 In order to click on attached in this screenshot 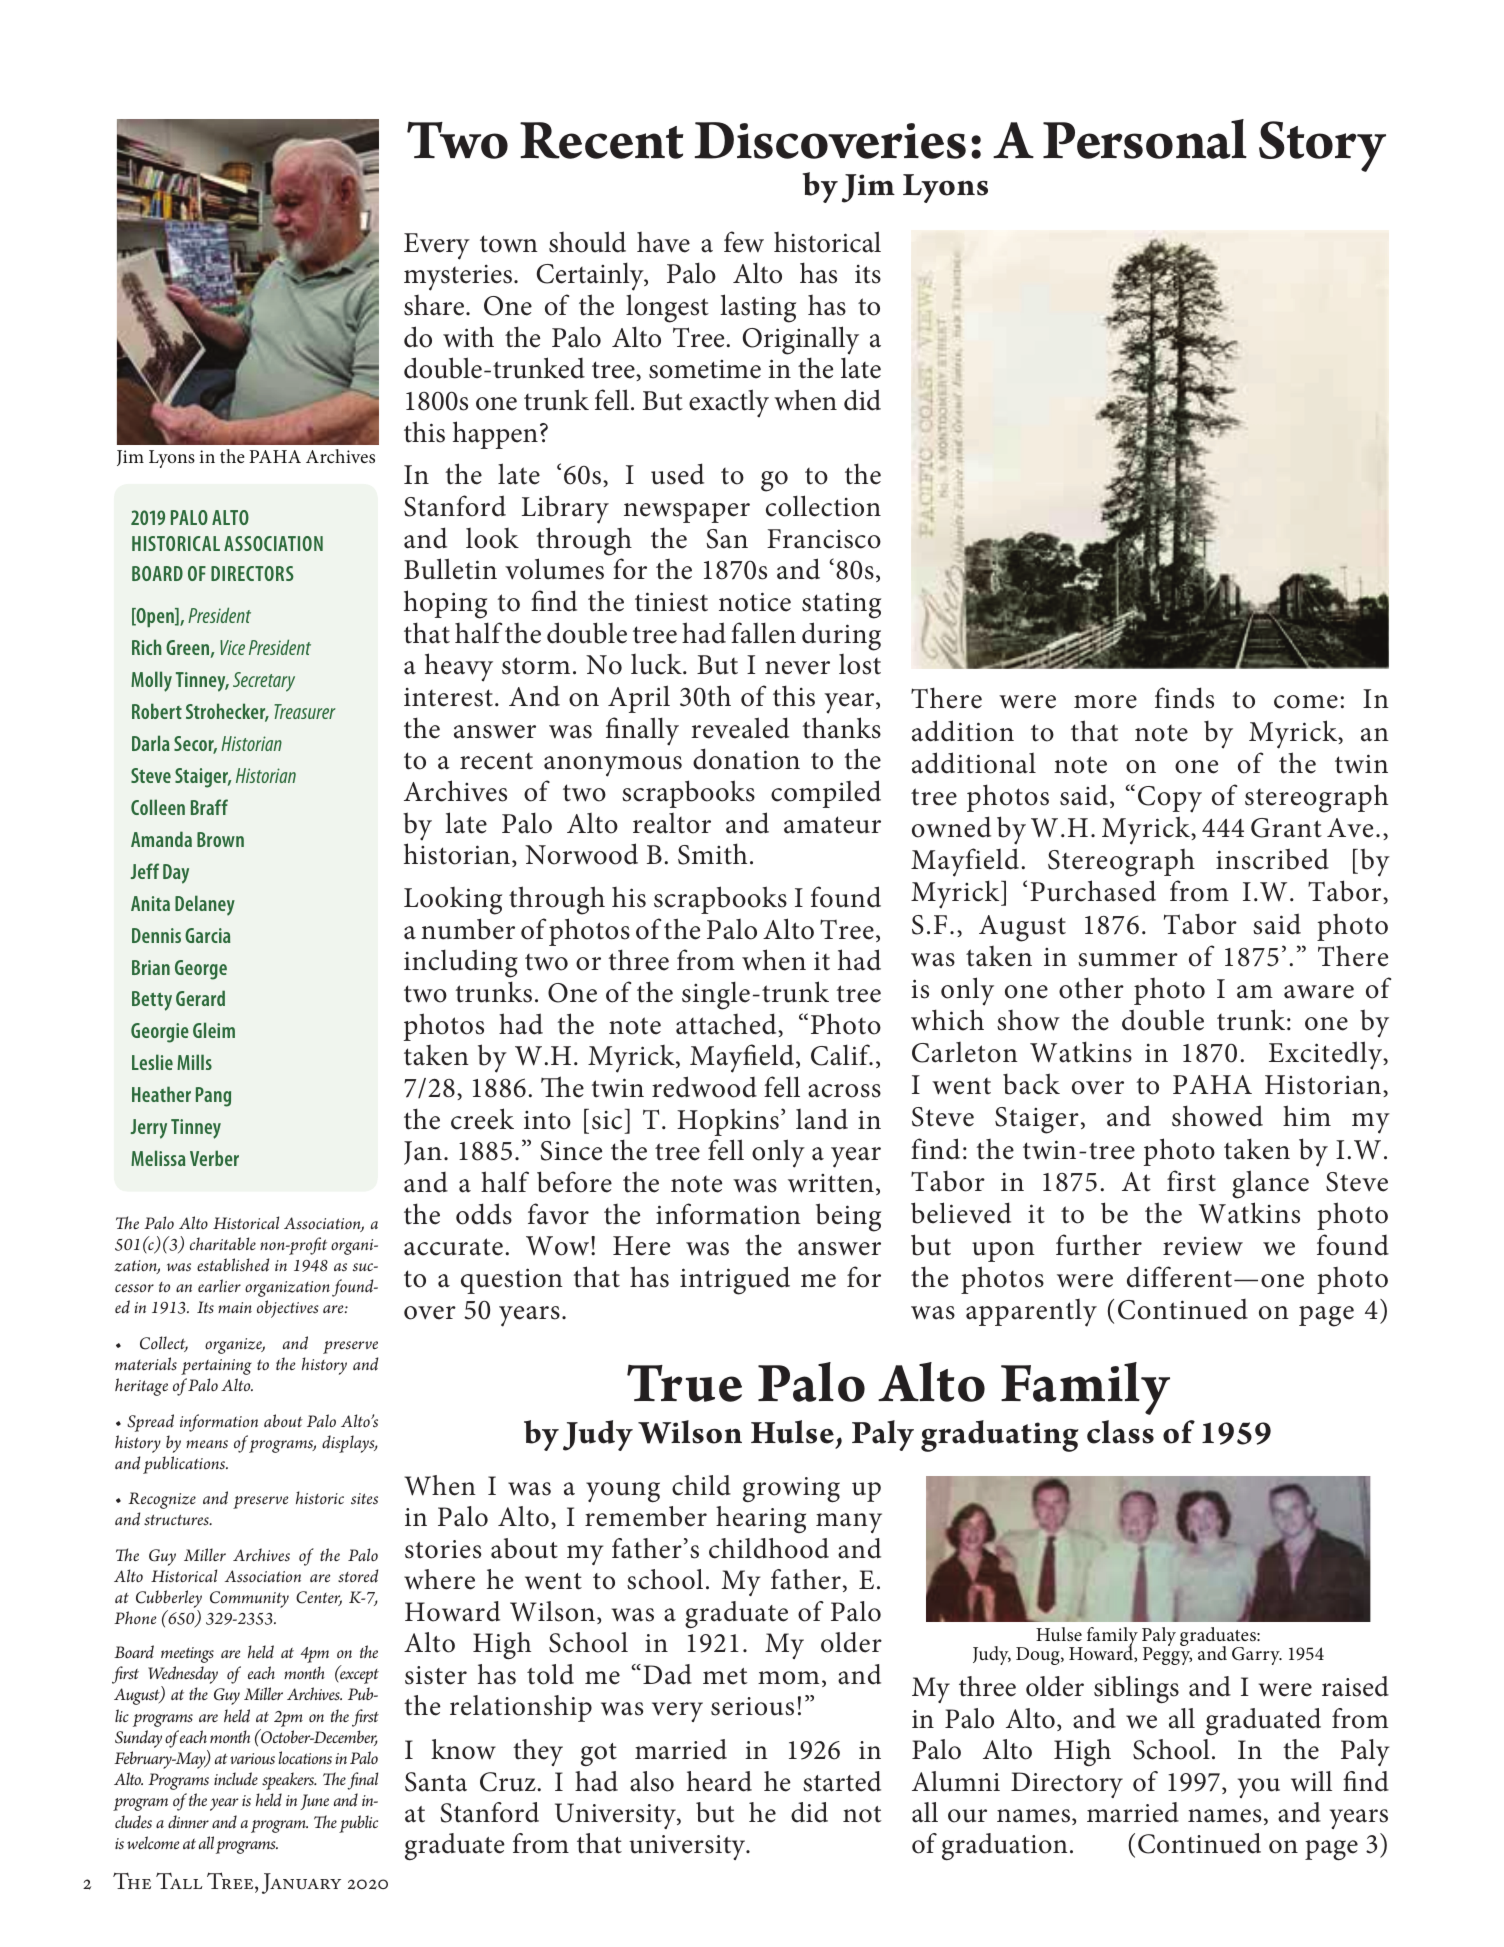, I will do `click(727, 1025)`.
